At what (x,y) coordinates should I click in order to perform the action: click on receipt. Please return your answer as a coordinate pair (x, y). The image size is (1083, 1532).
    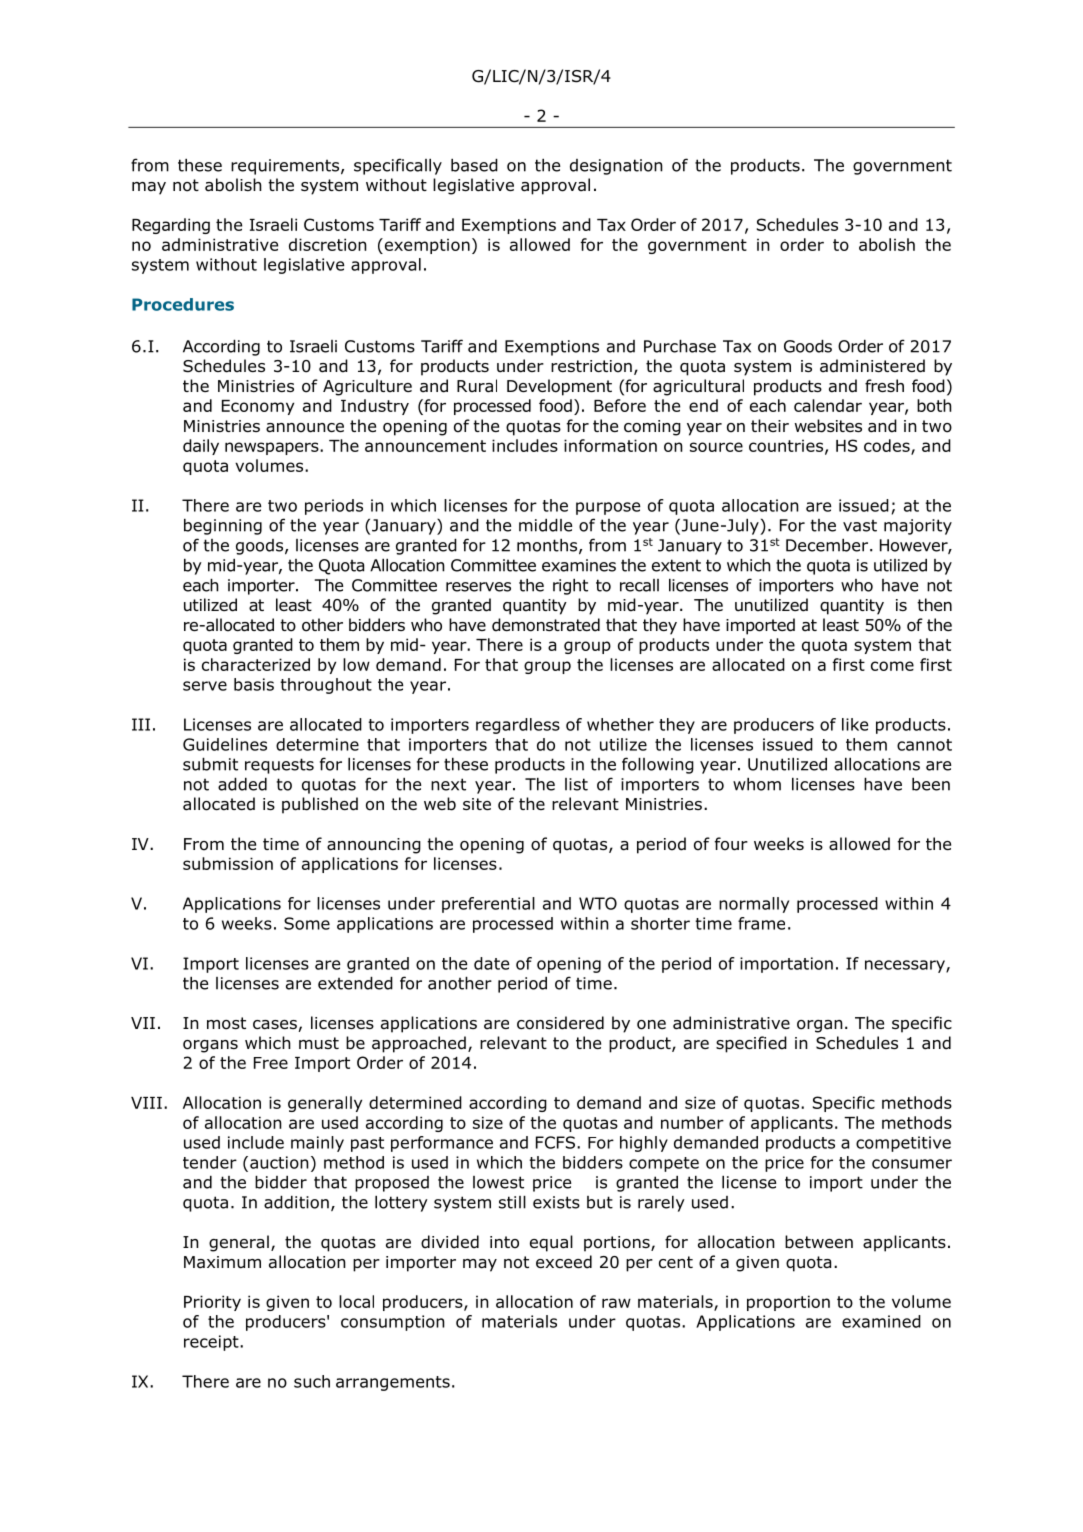
    Looking at the image, I should click on (212, 1343).
